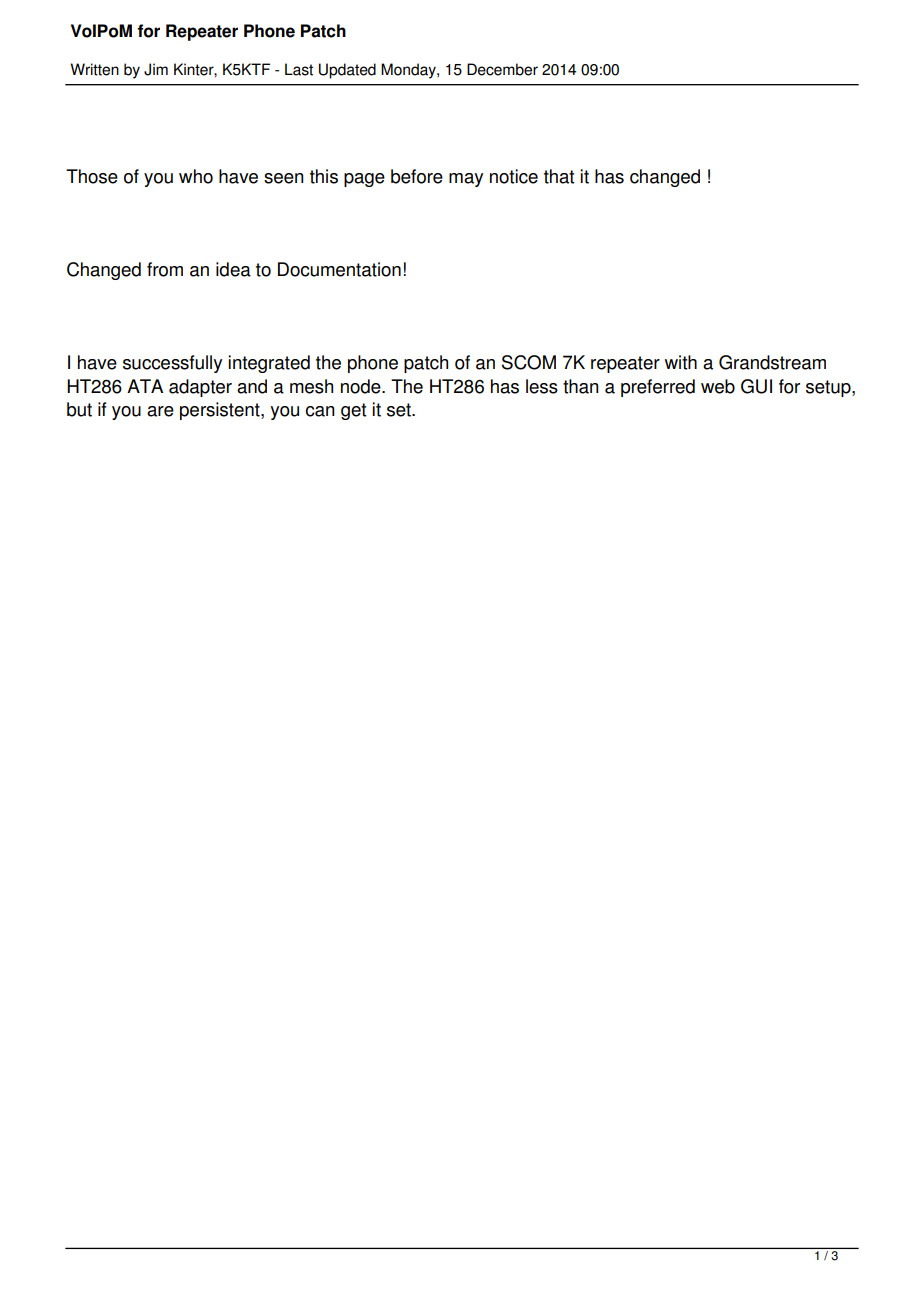 Image resolution: width=924 pixels, height=1308 pixels. I want to click on less, so click(542, 386).
